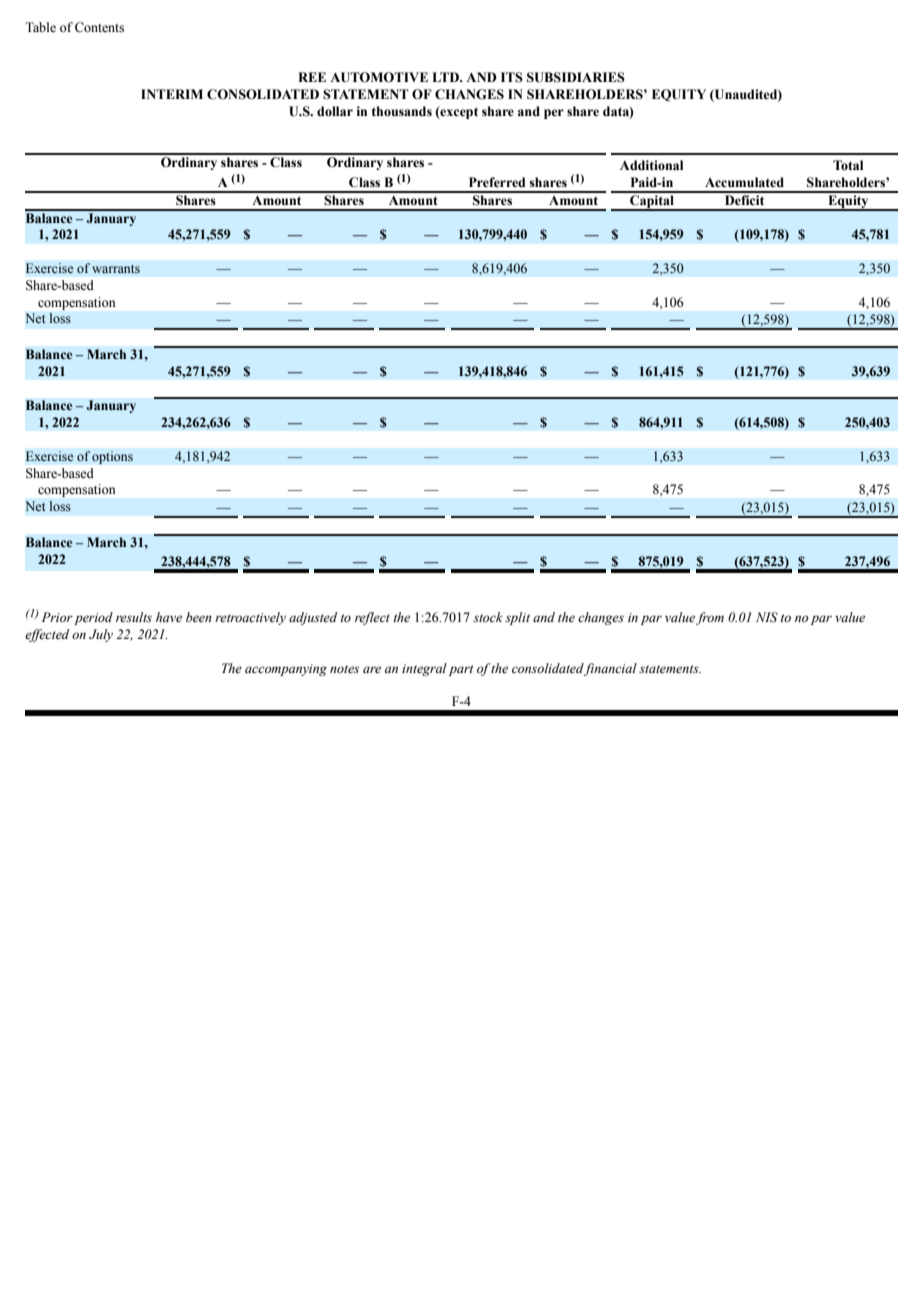 The image size is (924, 1308). I want to click on stock, so click(487, 617).
